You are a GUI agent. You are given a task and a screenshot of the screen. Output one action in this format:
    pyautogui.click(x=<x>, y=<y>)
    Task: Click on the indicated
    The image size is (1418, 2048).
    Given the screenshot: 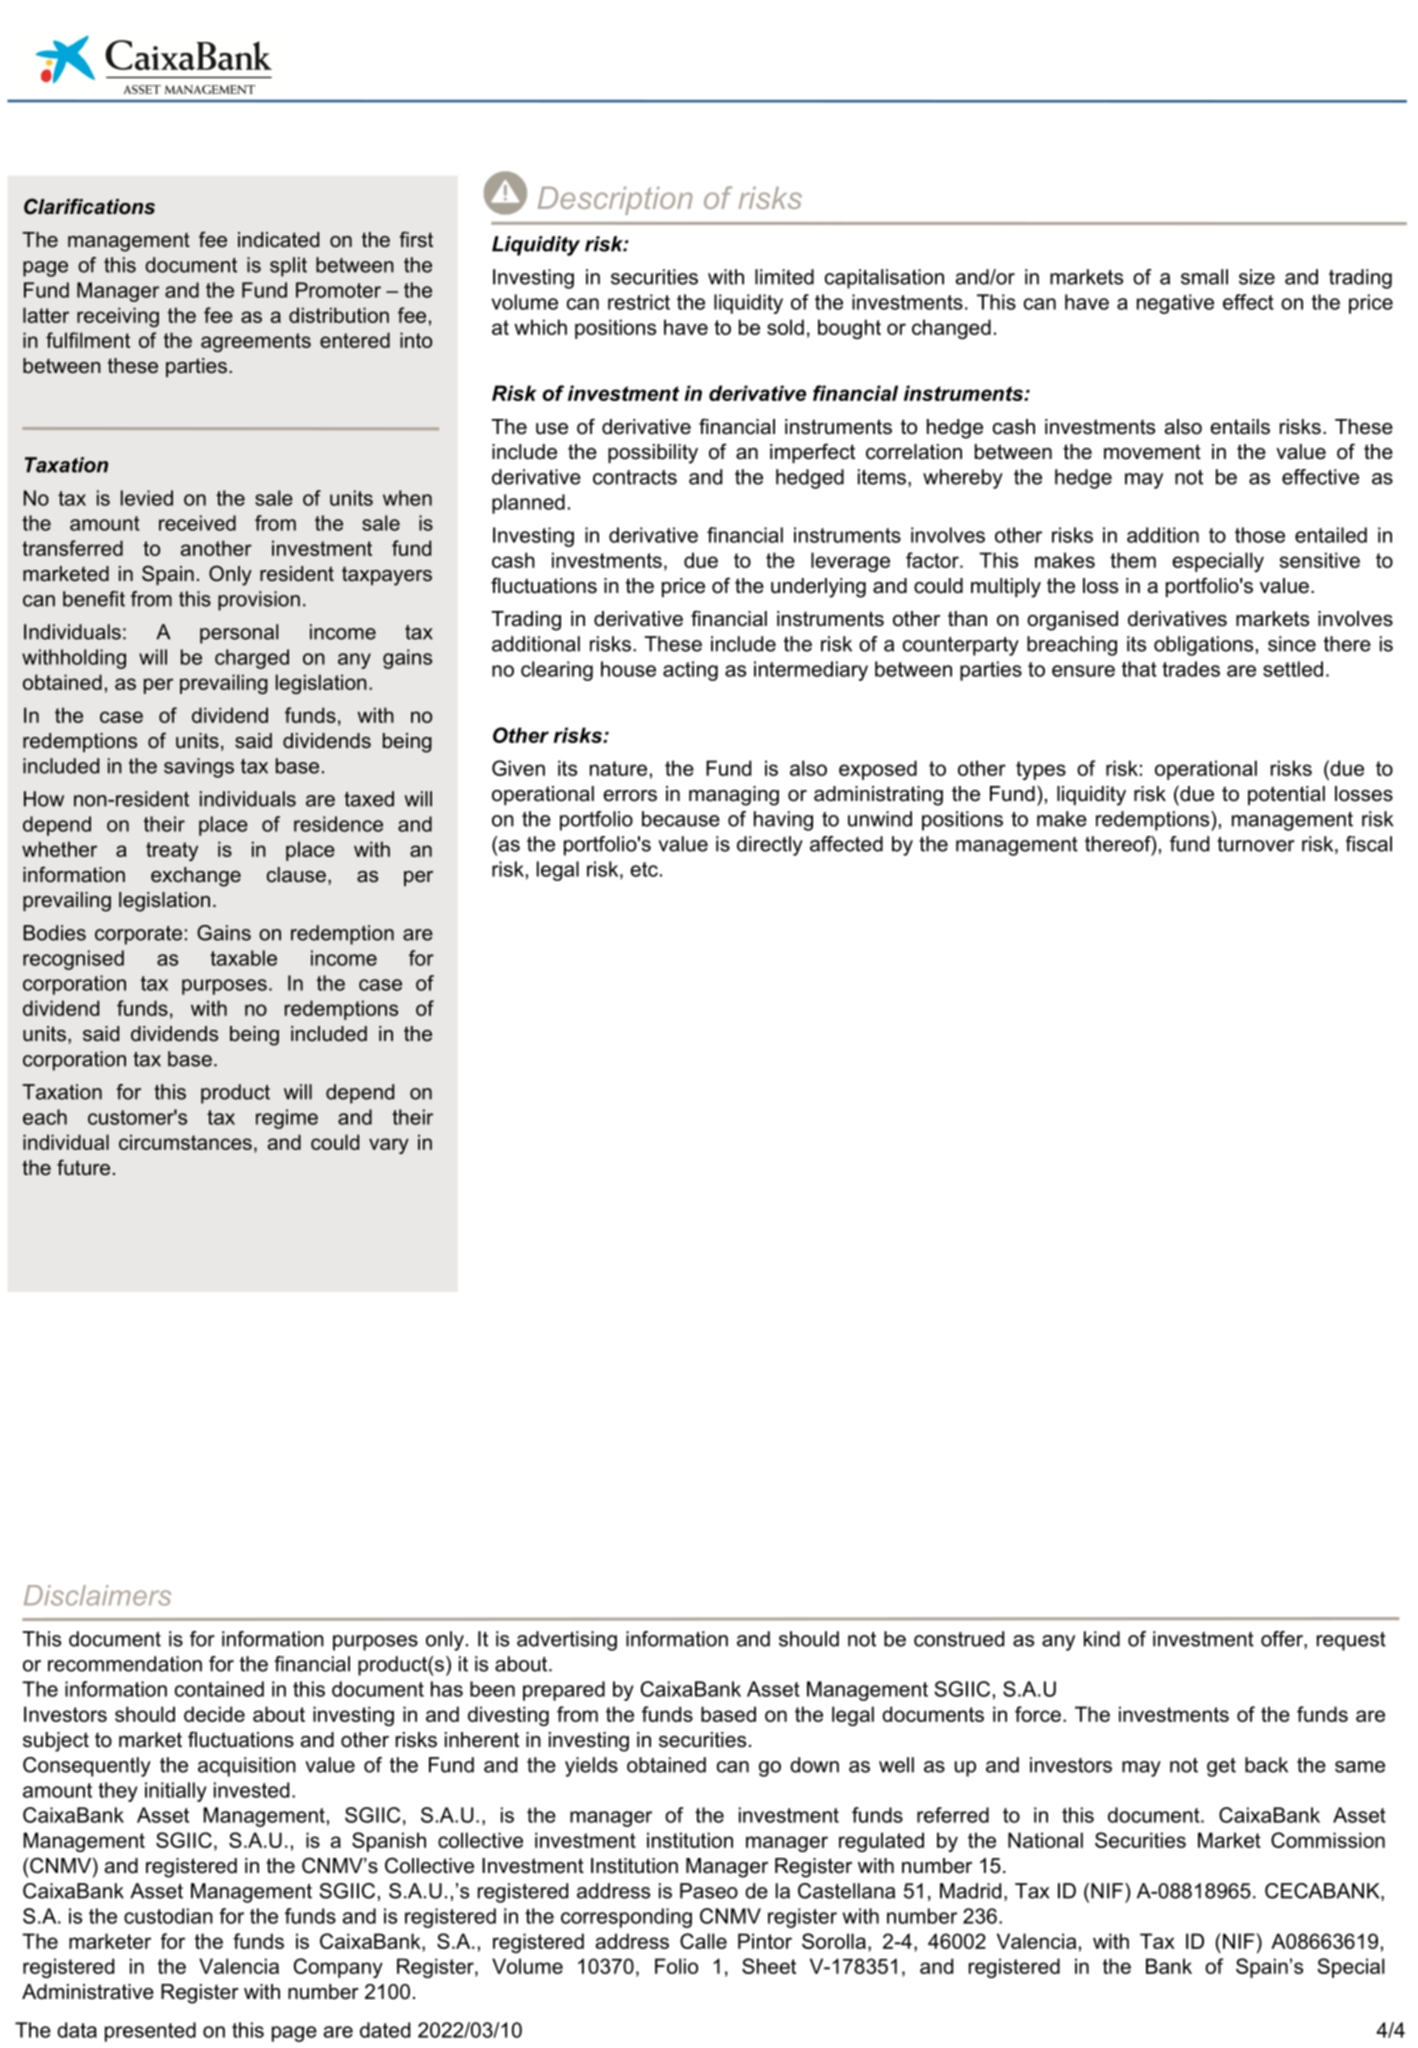 What is the action you would take?
    pyautogui.click(x=278, y=240)
